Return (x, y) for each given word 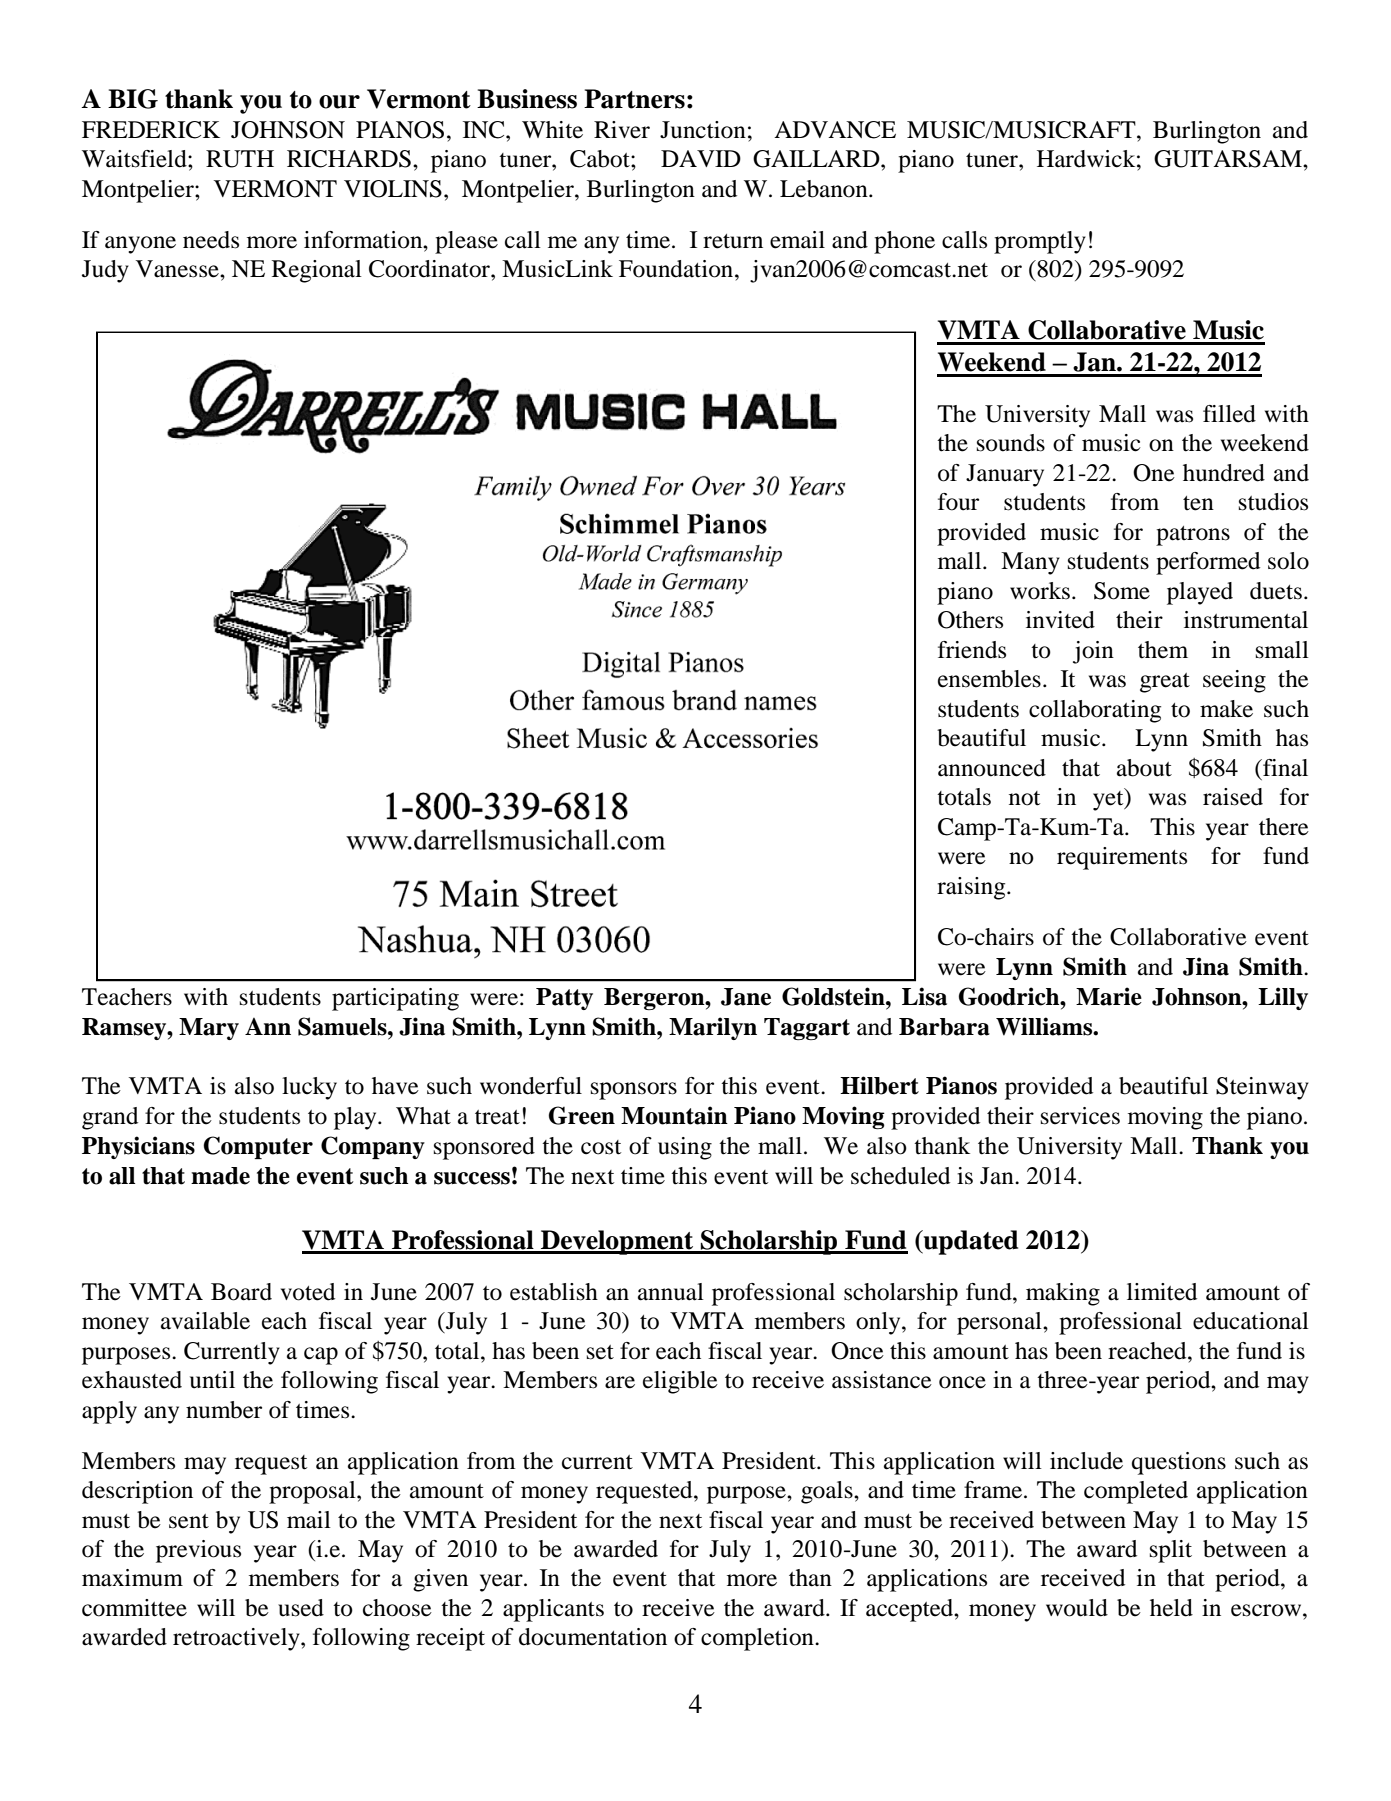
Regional (317, 271)
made (220, 1176)
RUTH (240, 159)
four (958, 502)
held (1171, 1608)
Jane (746, 997)
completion (758, 1639)
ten (1198, 503)
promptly (1040, 242)
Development (617, 1242)
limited (1162, 1292)
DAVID (701, 158)
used (301, 1608)
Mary (209, 1029)
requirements (1122, 858)
